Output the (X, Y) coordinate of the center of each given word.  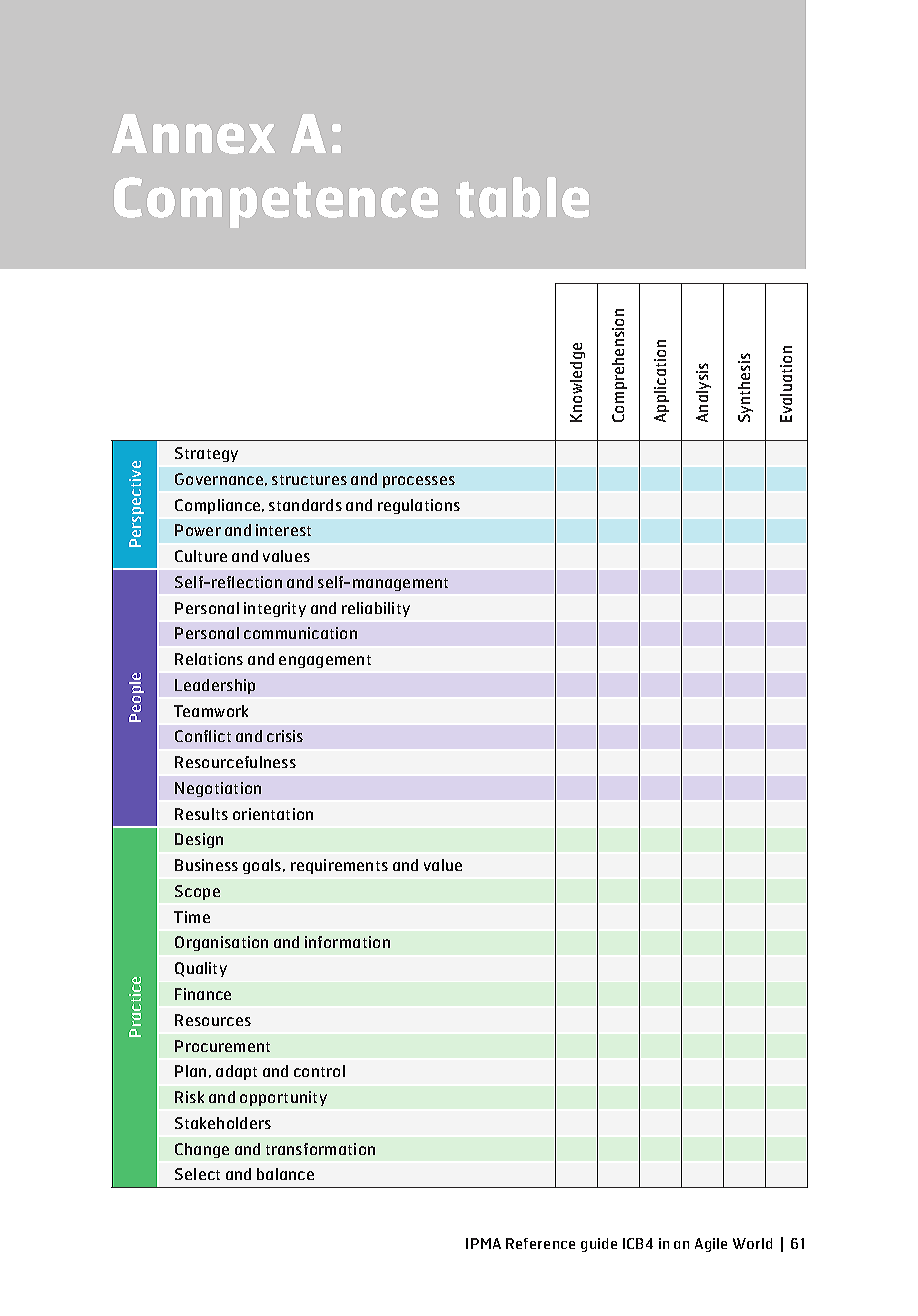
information (347, 942)
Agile (711, 1245)
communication (300, 633)
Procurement (222, 1046)
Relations (209, 659)
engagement (325, 661)
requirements (339, 866)
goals (263, 866)
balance (285, 1174)
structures (309, 480)
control (319, 1071)
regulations (419, 506)
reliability (376, 609)
